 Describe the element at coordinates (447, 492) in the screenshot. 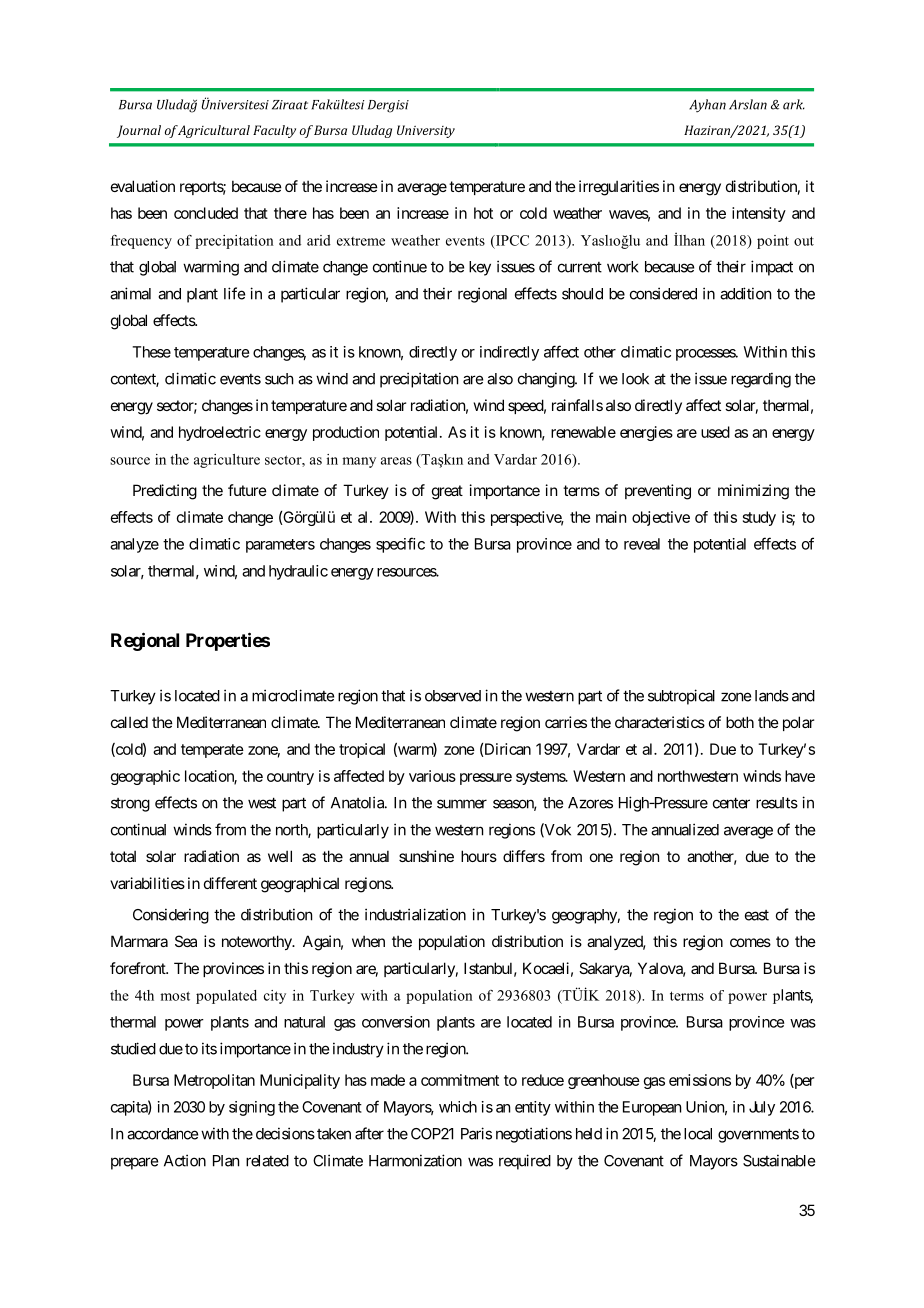

I see `great` at that location.
